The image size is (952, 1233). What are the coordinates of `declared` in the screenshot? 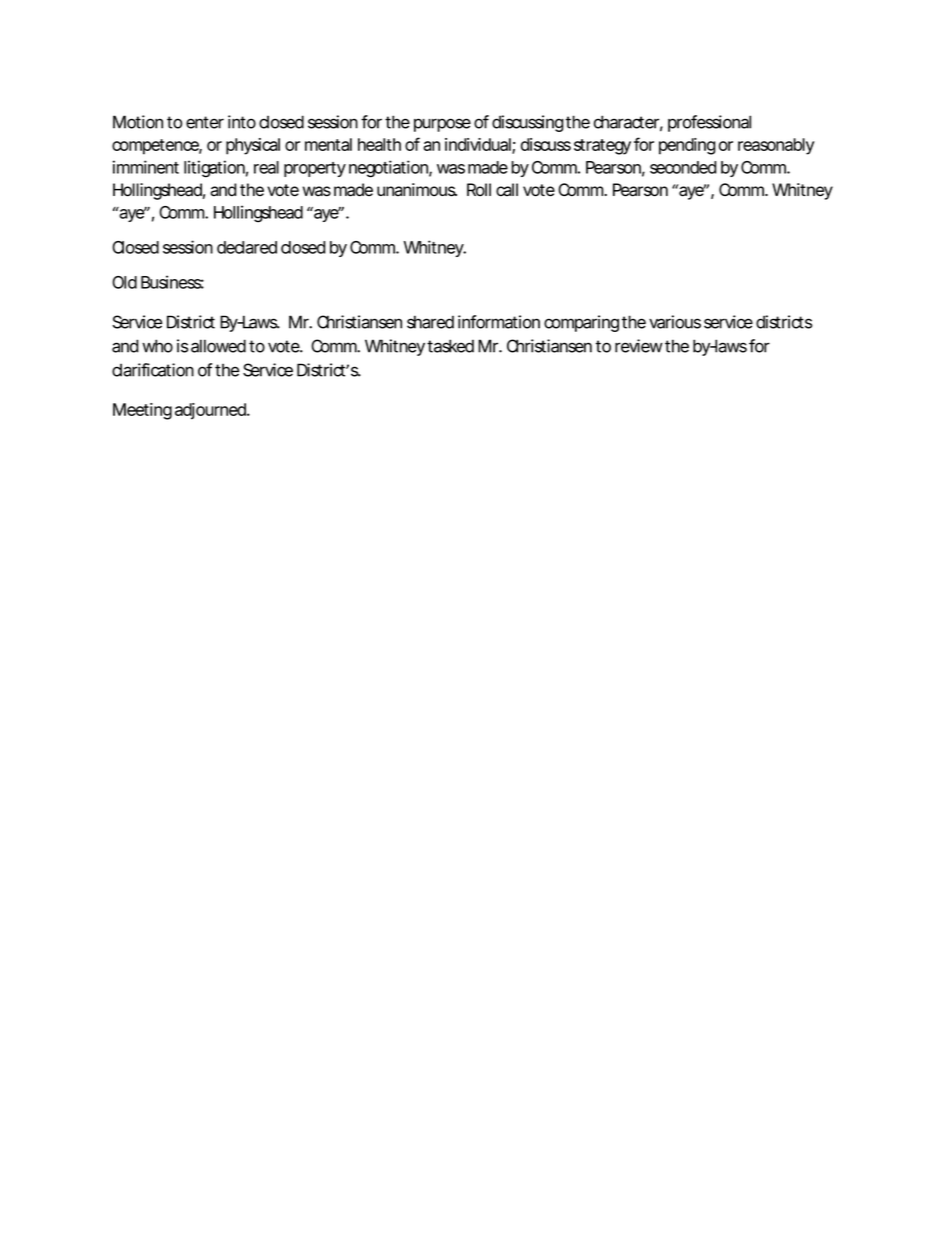 It's located at (247, 247).
